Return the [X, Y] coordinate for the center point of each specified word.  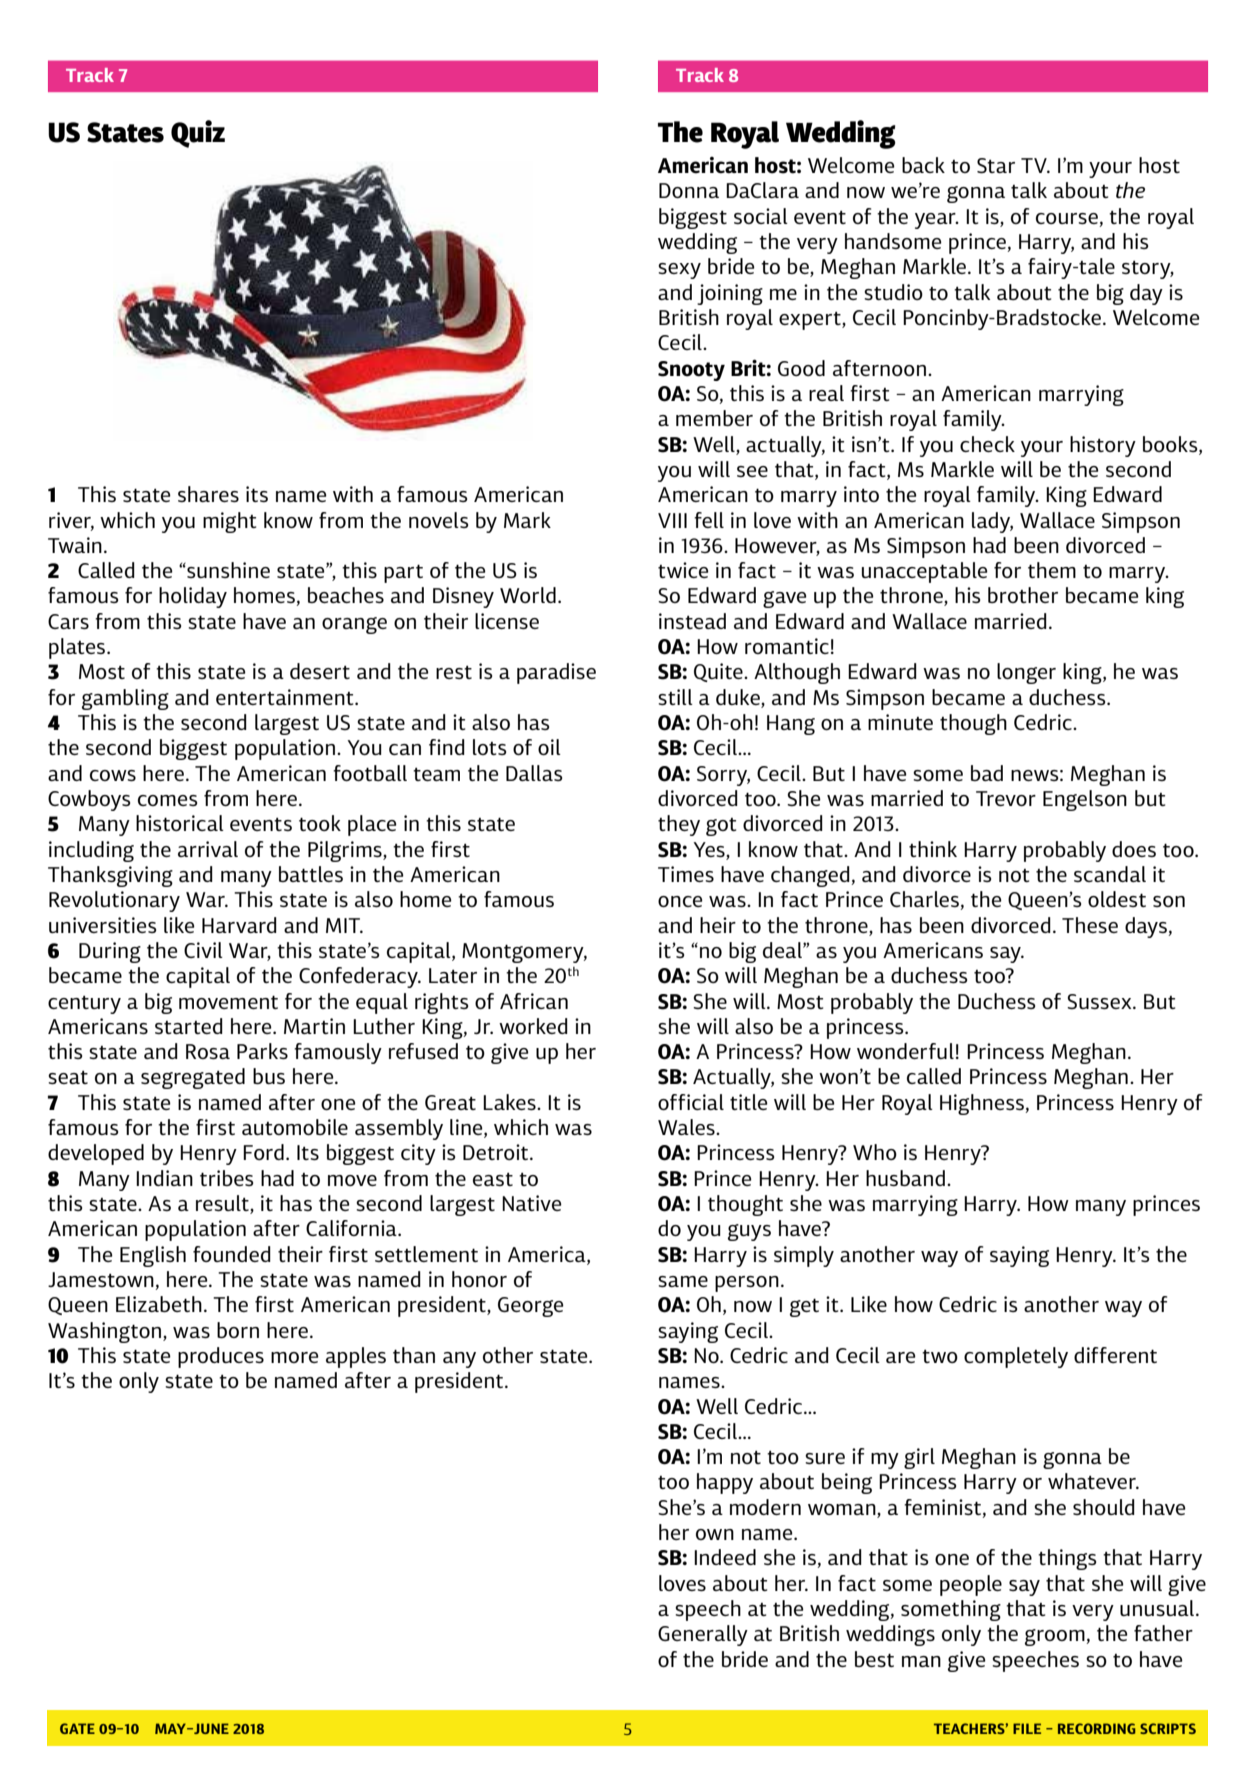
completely [1016, 1357]
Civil [203, 950]
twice [683, 570]
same [683, 1281]
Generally [703, 1635]
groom [1056, 1637]
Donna [689, 190]
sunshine [227, 570]
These [1090, 925]
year [936, 221]
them [1052, 570]
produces [221, 1357]
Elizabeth [159, 1304]
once [680, 901]
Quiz [198, 134]
